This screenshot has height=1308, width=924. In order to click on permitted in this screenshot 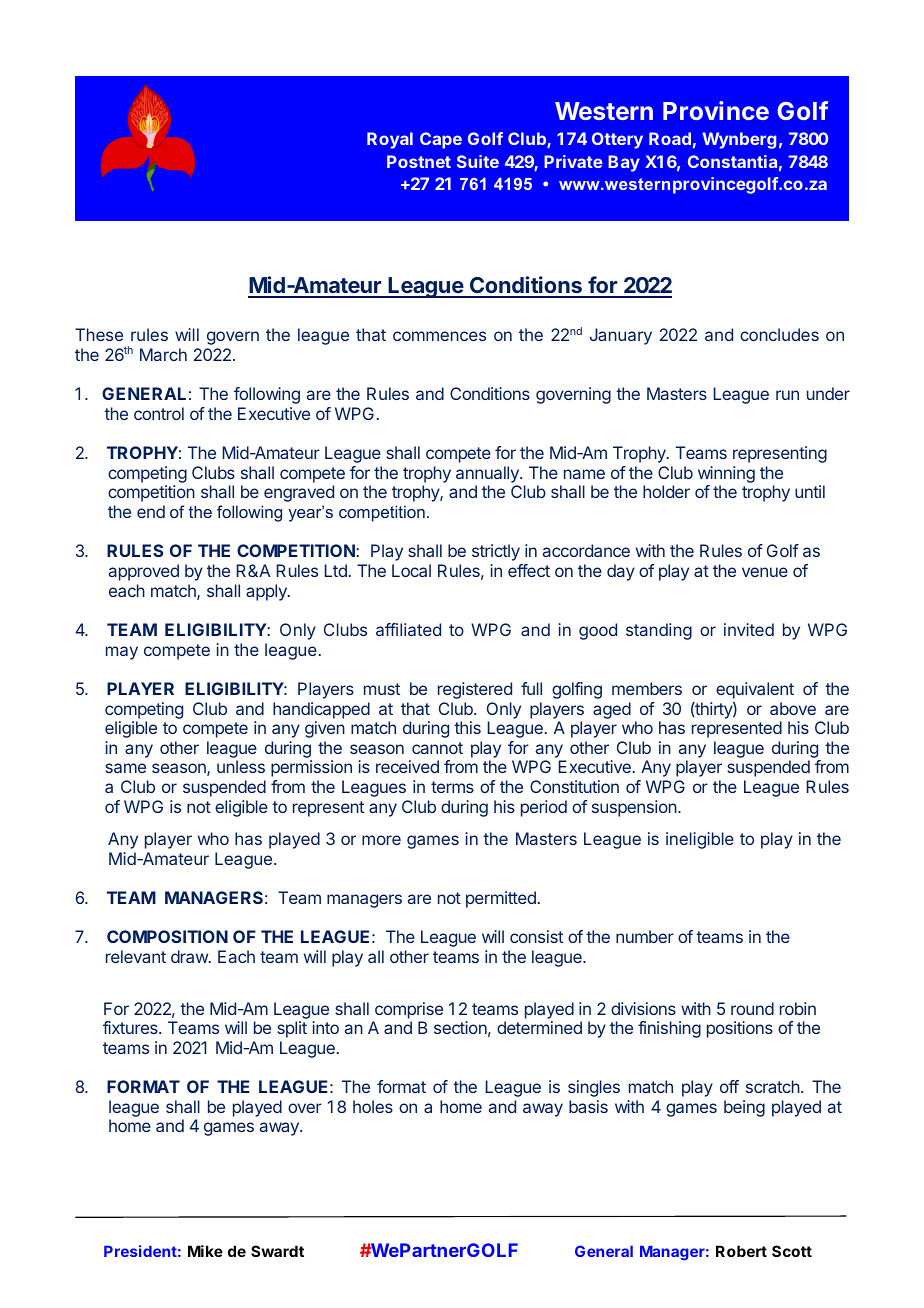, I will do `click(501, 899)`.
